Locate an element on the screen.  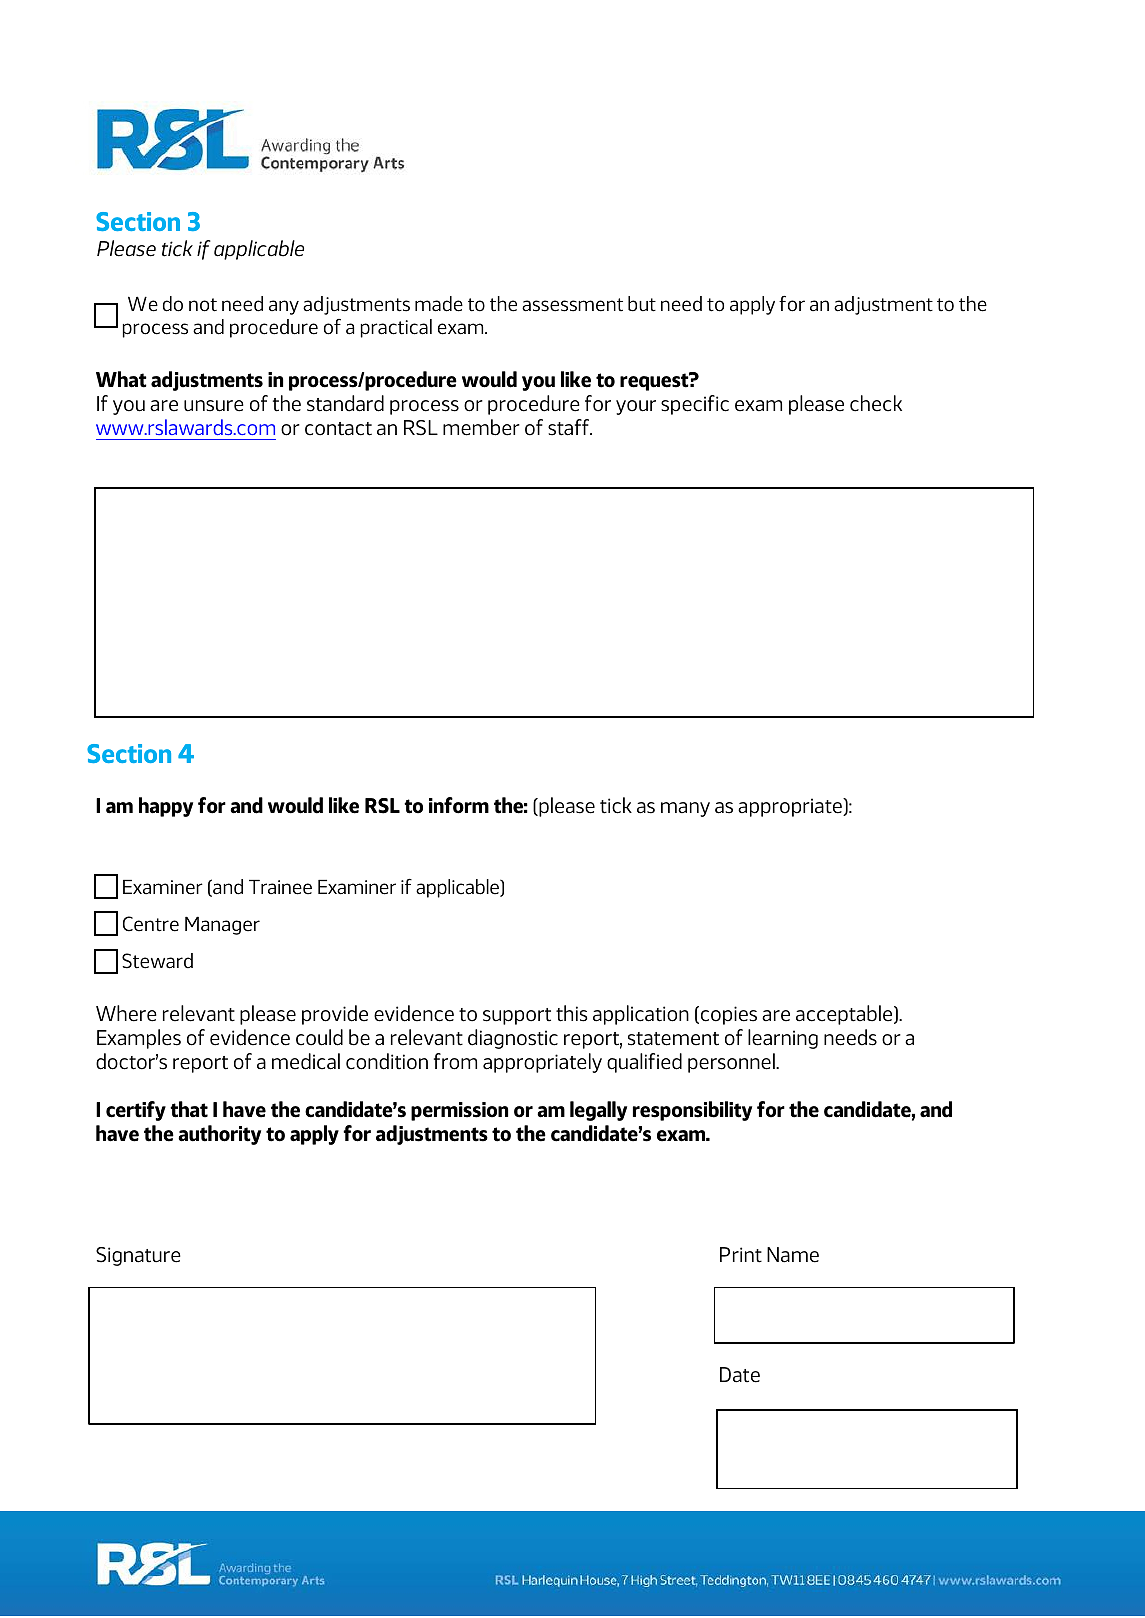
inform is located at coordinates (459, 805).
